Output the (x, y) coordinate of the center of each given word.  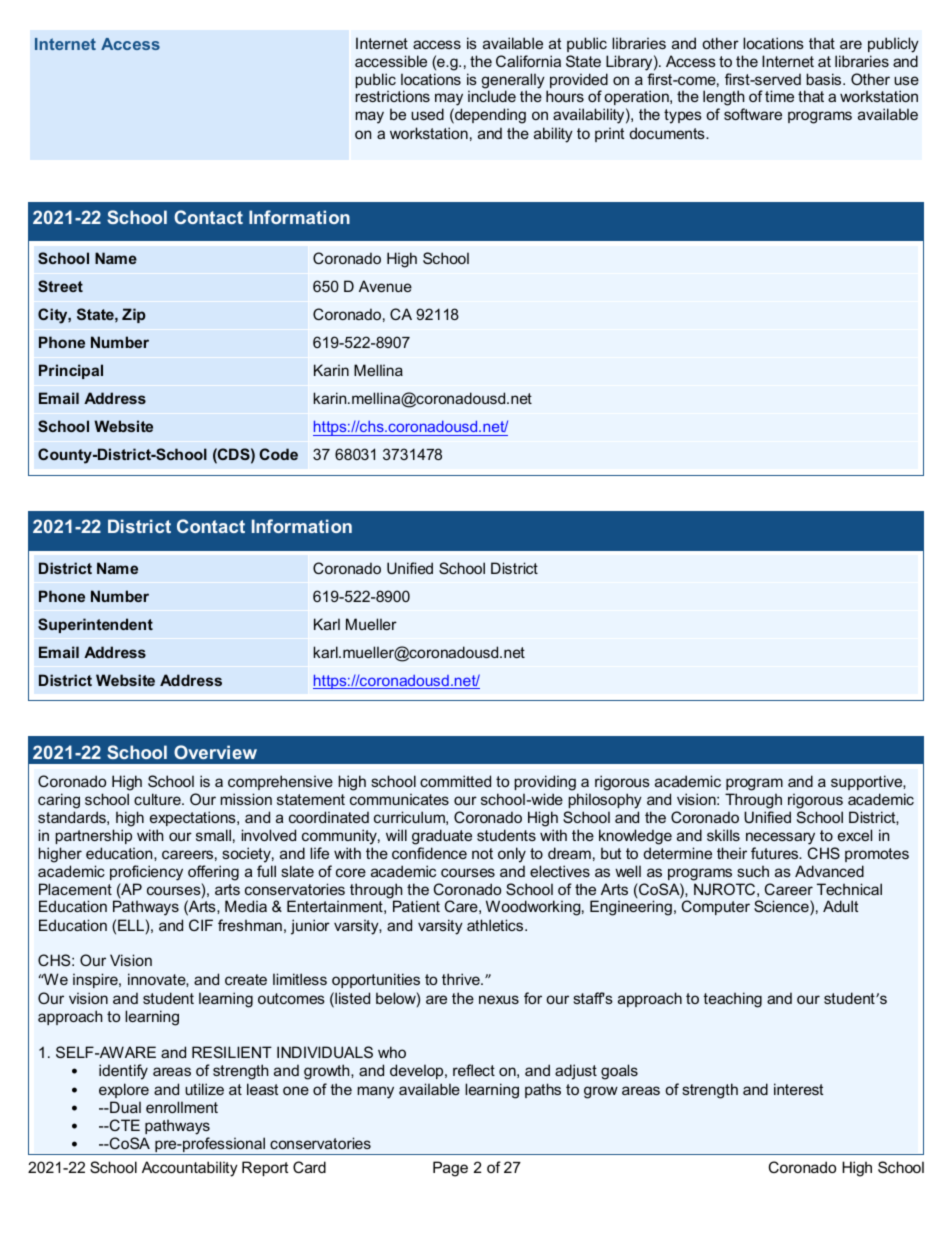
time (779, 96)
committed (455, 781)
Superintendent (95, 625)
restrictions (392, 96)
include (492, 96)
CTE (123, 1125)
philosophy (605, 801)
